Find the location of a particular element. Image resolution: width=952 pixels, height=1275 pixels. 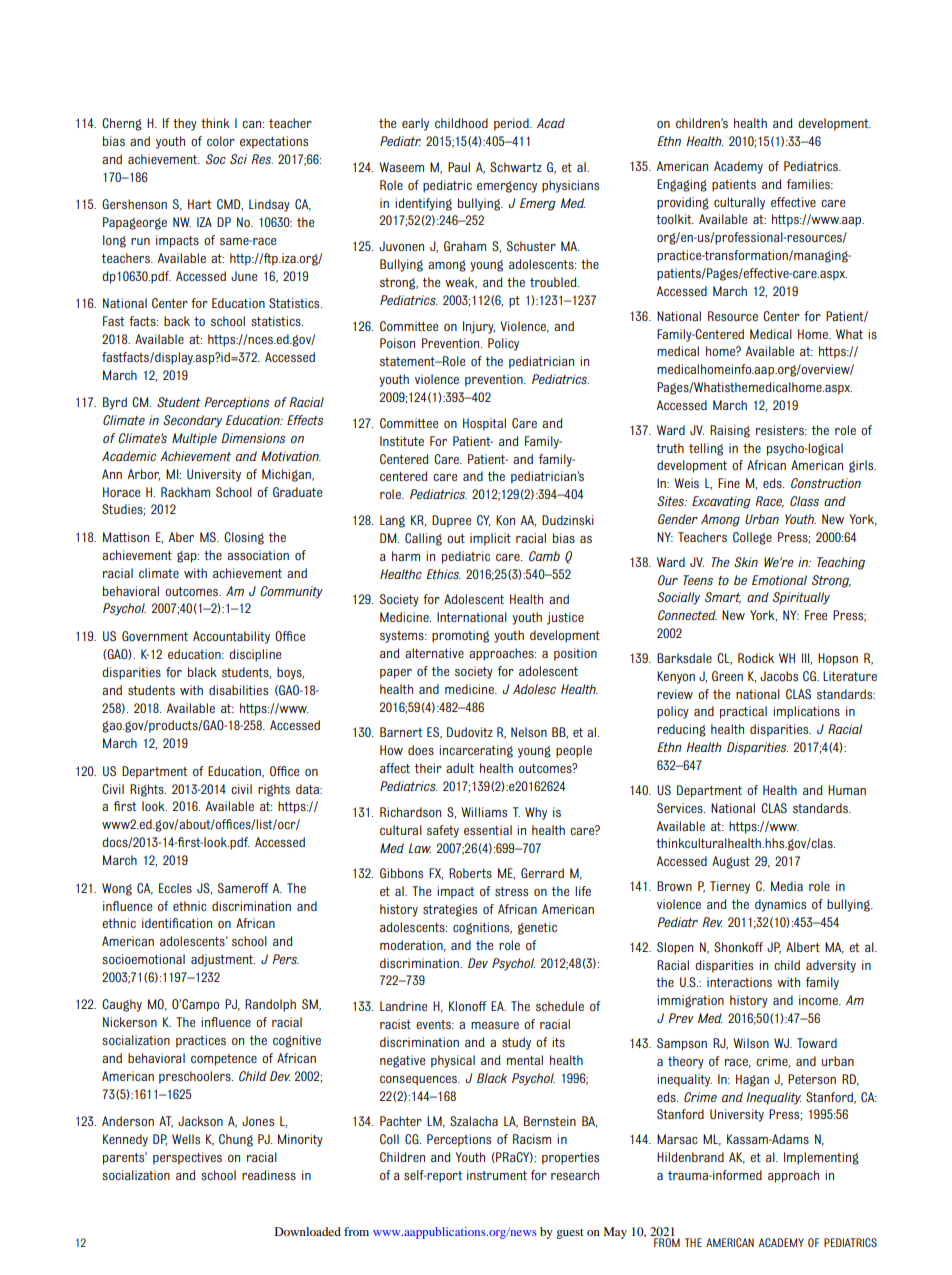

color is located at coordinates (221, 141).
